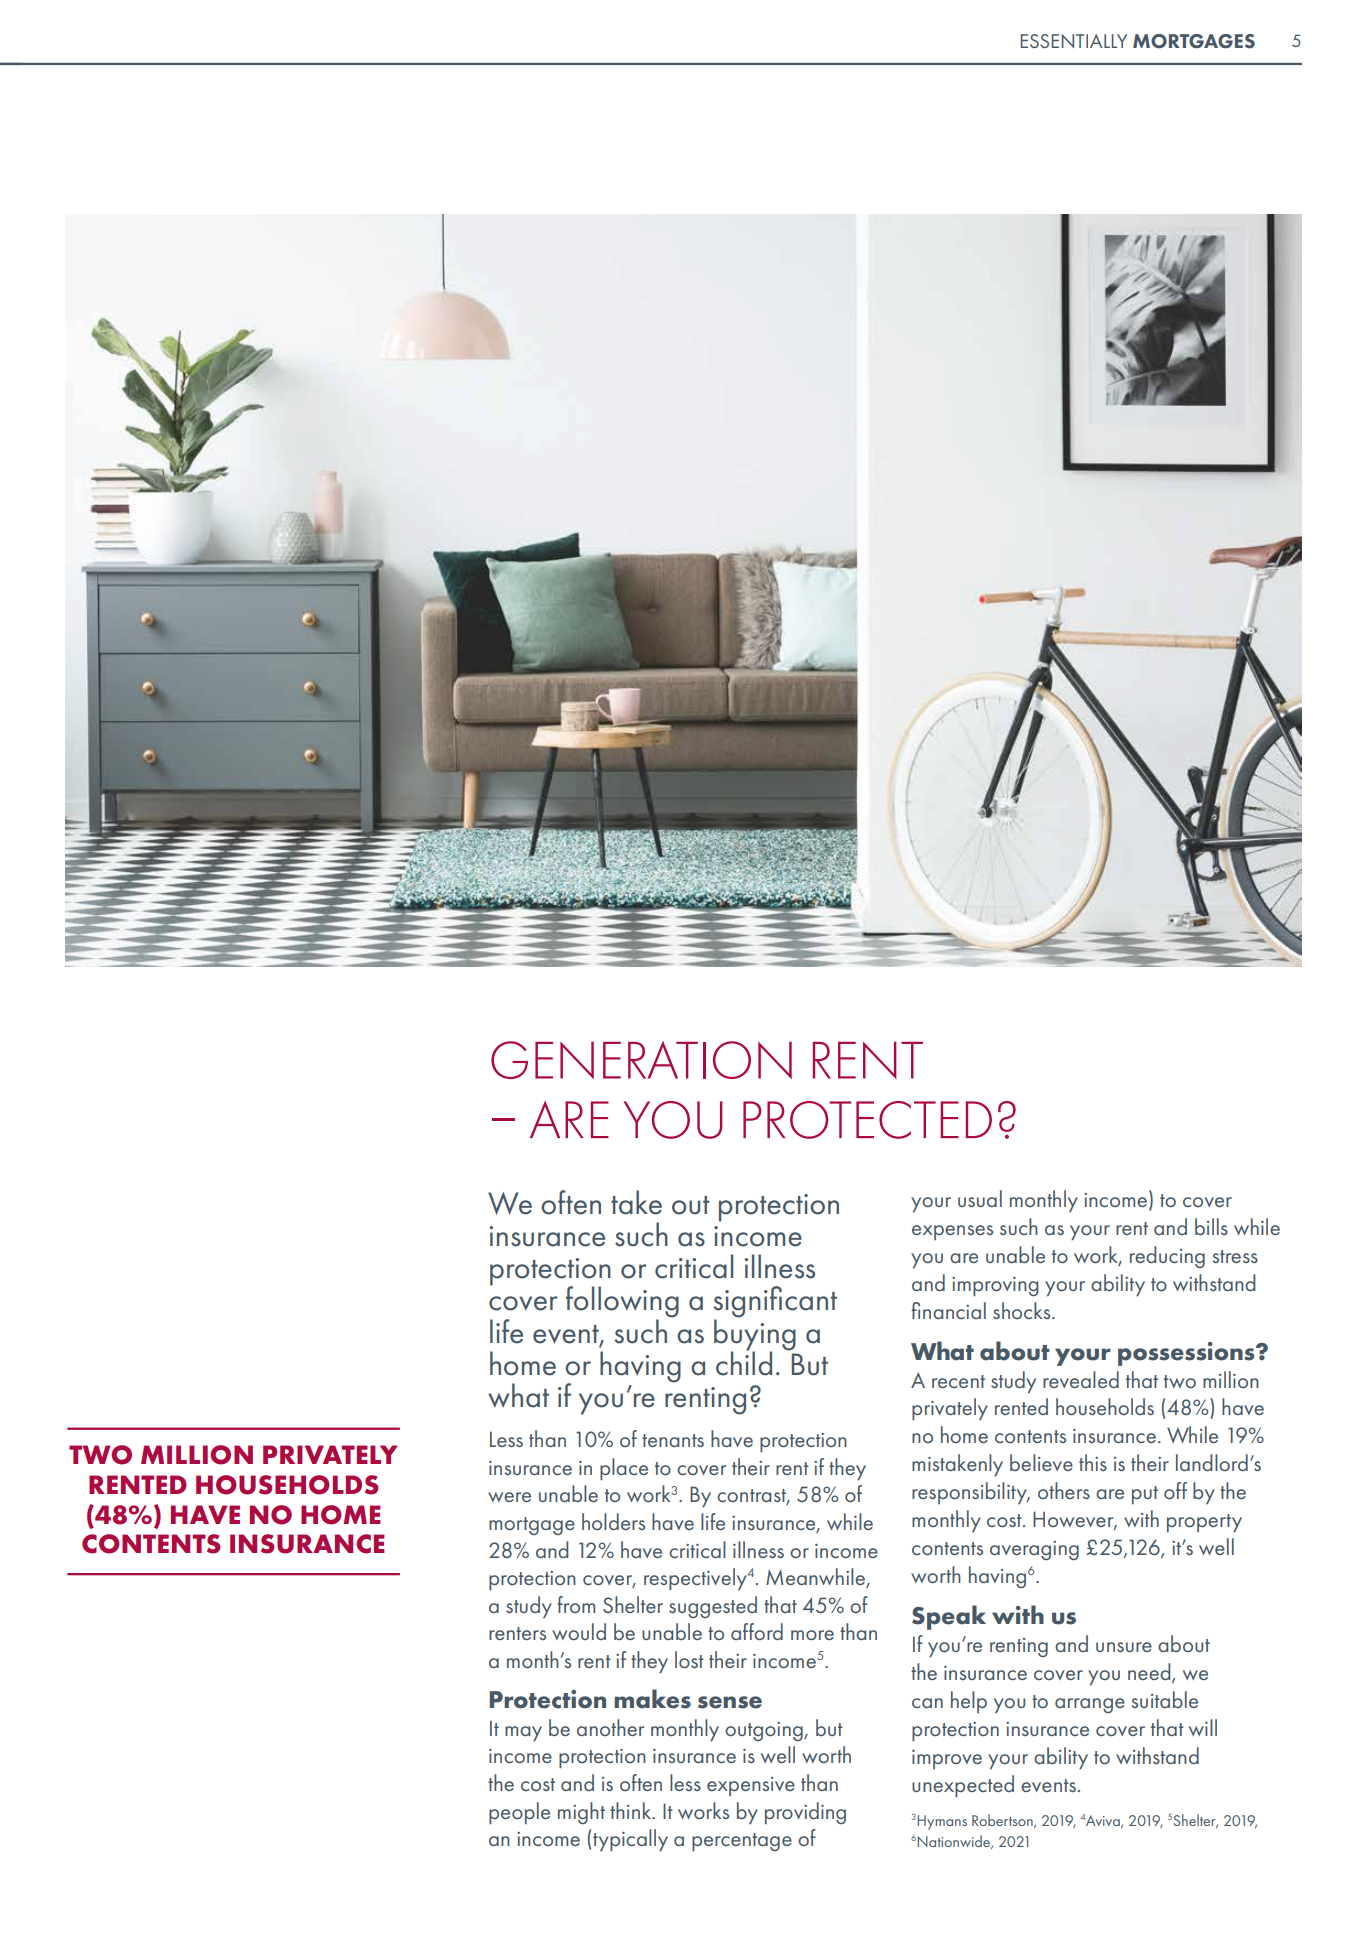 This page has height=1933, width=1367. What do you see at coordinates (641, 1060) in the page?
I see `GENERATION` at bounding box center [641, 1060].
